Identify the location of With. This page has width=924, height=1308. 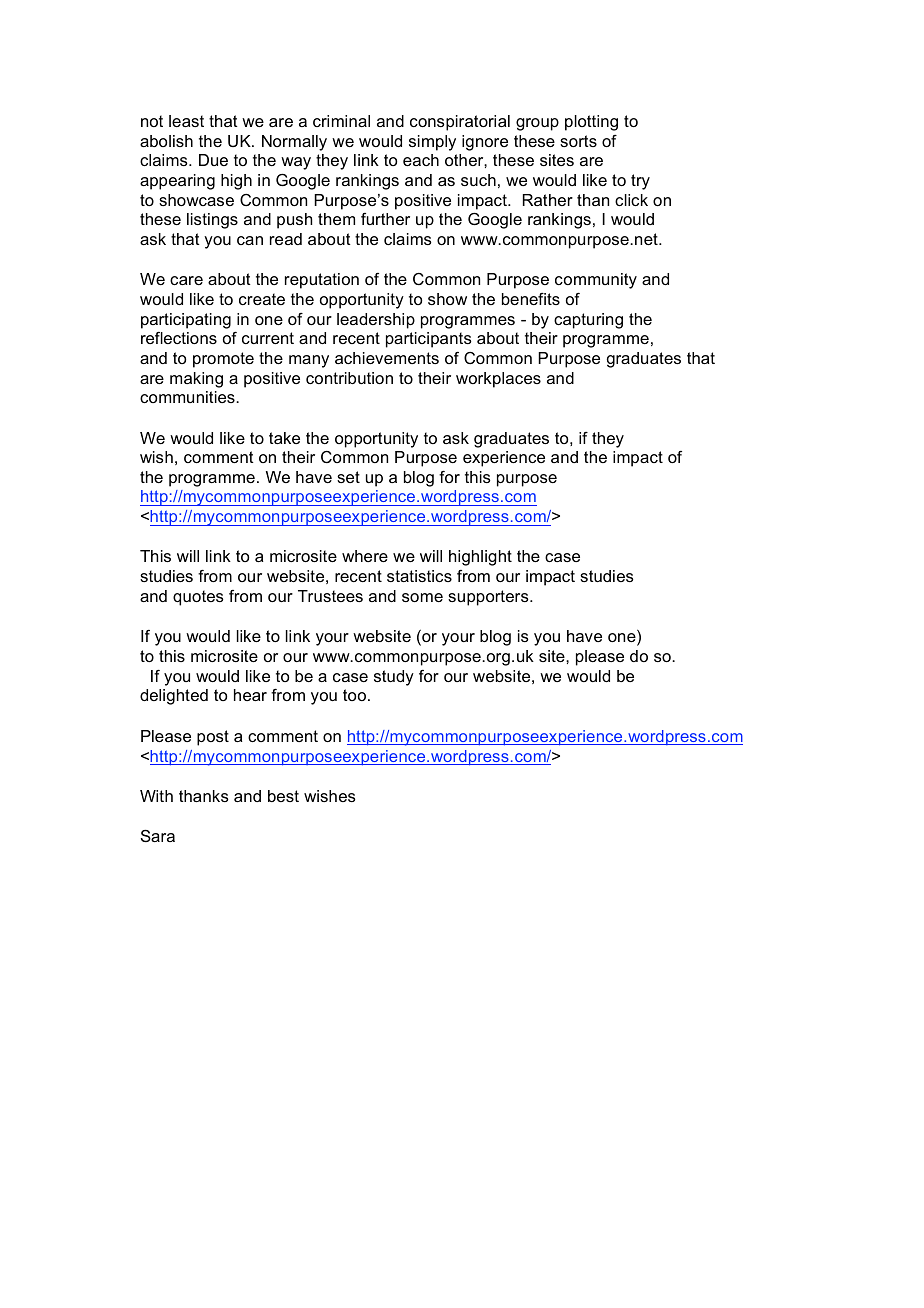
(156, 796).
